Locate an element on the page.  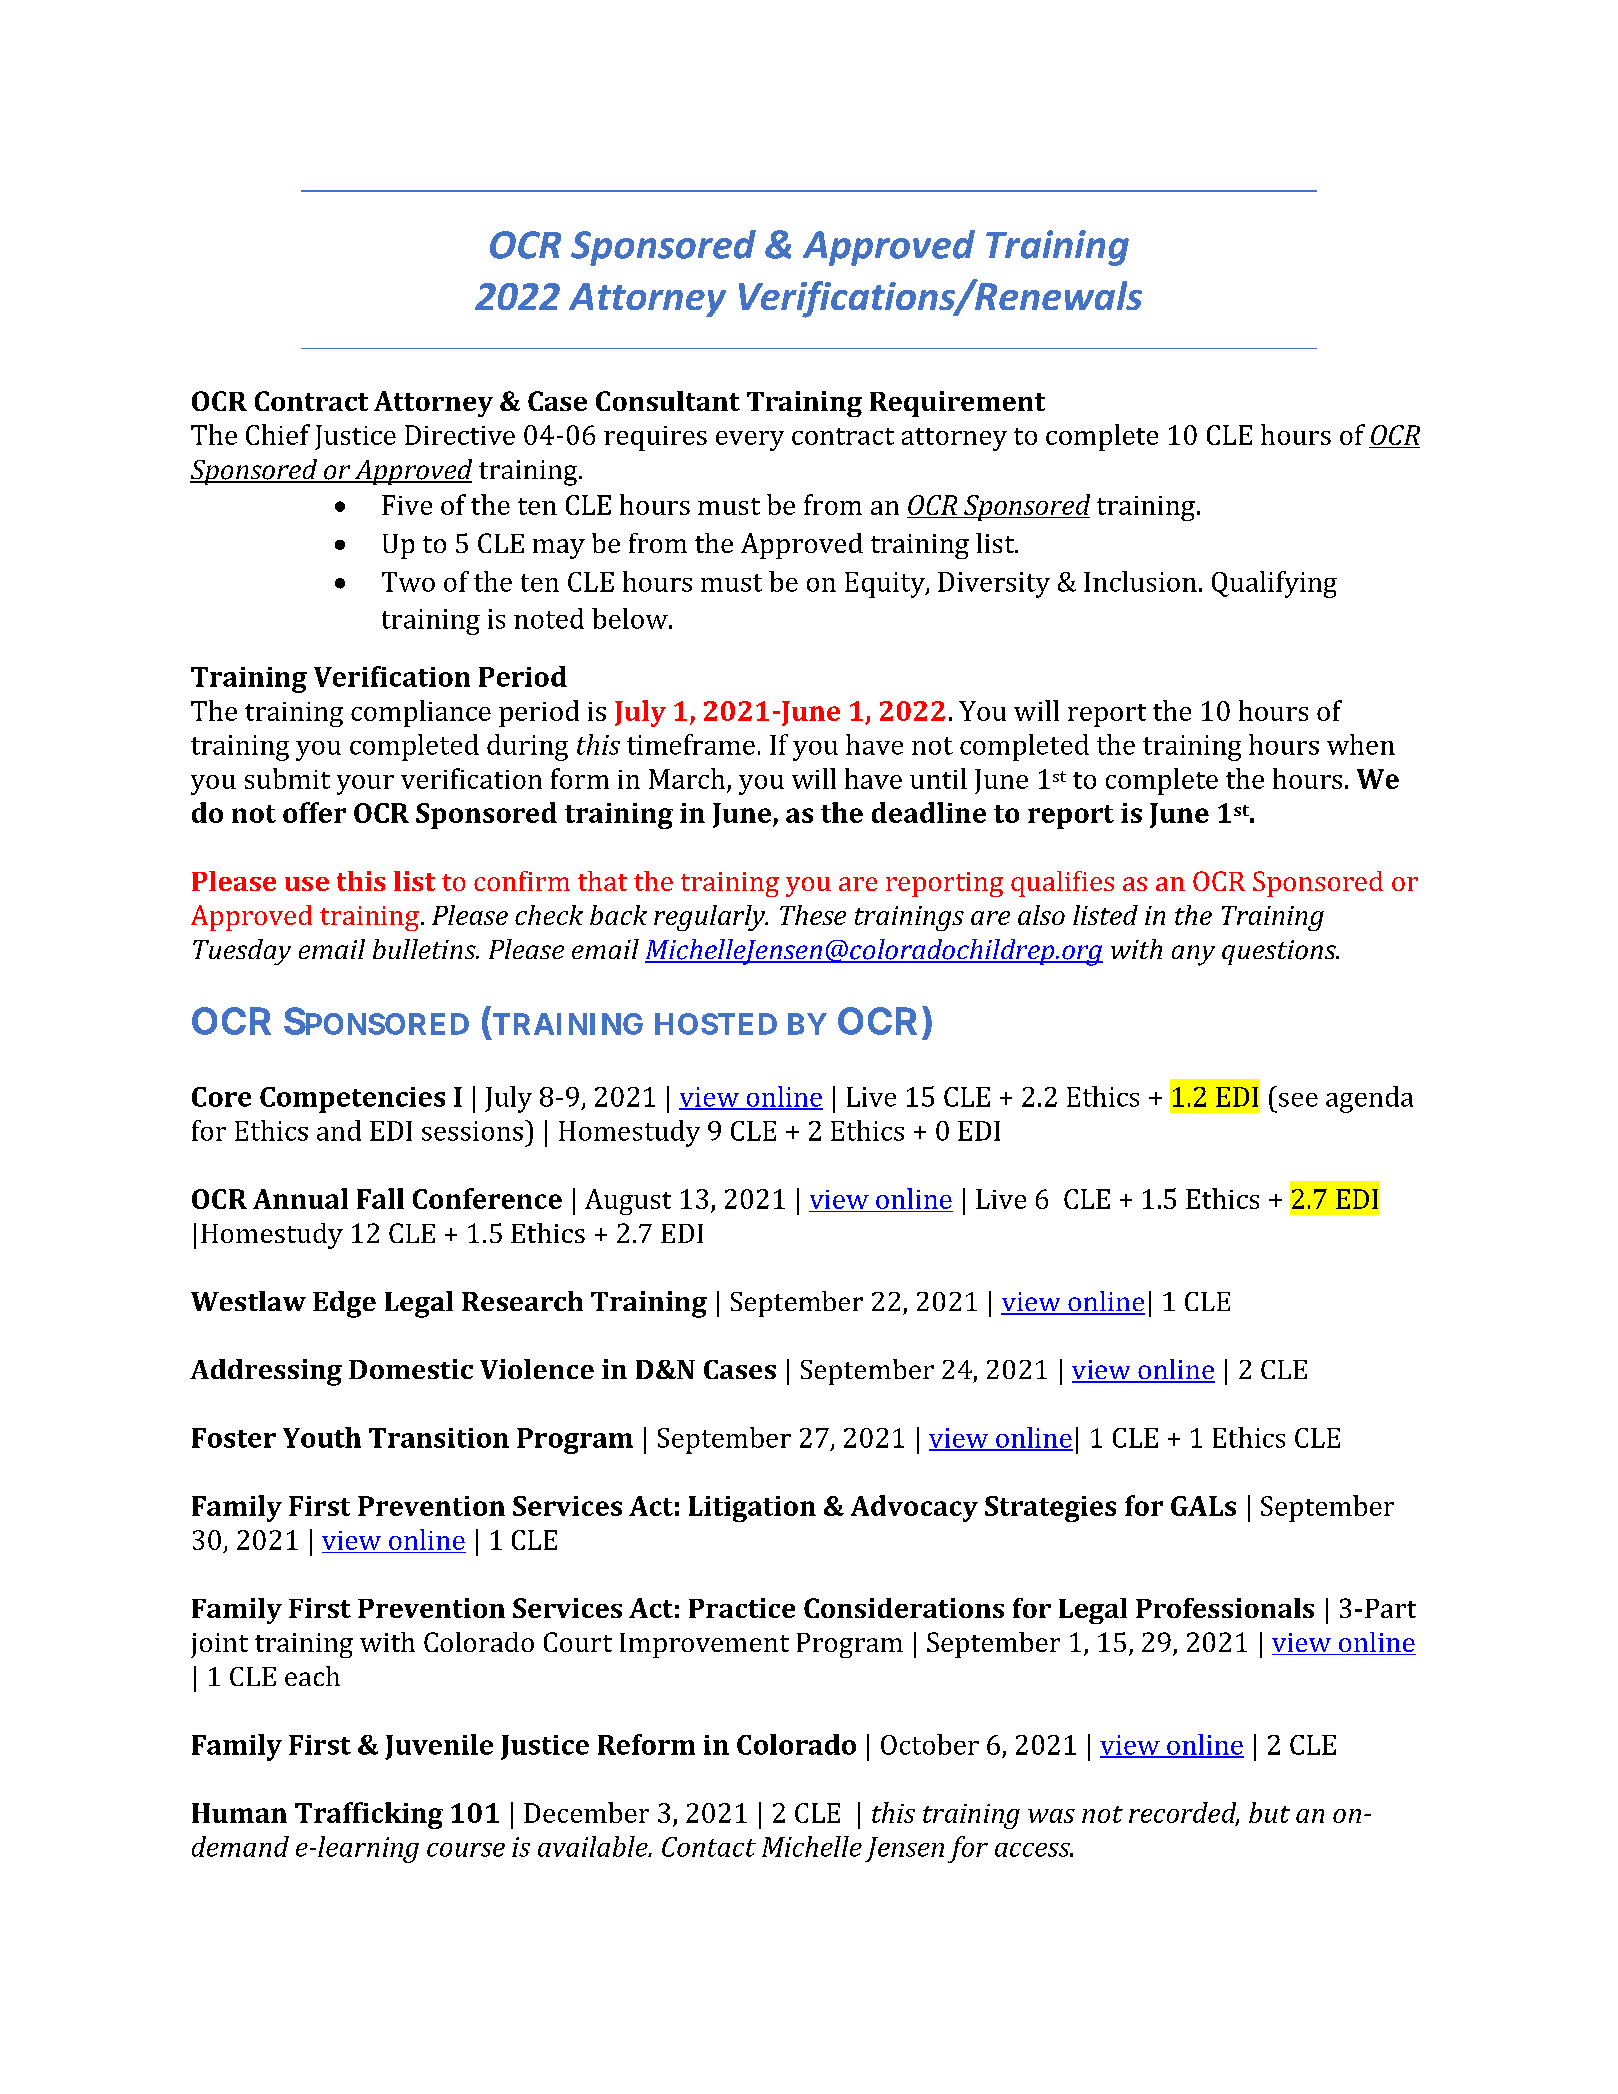
Trafficking is located at coordinates (369, 1815).
